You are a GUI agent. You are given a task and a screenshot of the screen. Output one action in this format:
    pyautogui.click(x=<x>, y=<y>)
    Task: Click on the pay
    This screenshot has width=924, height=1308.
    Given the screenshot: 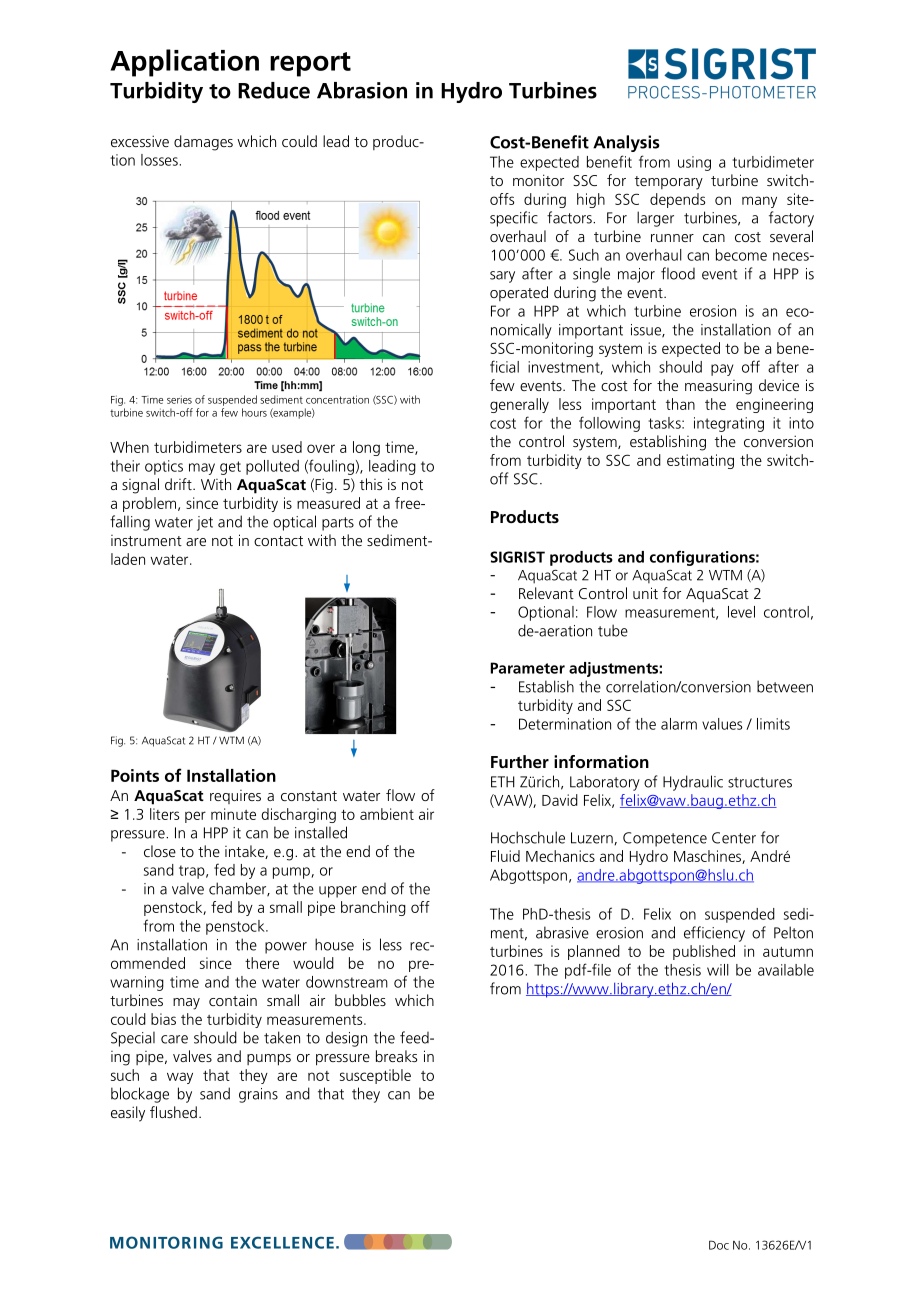 What is the action you would take?
    pyautogui.click(x=722, y=370)
